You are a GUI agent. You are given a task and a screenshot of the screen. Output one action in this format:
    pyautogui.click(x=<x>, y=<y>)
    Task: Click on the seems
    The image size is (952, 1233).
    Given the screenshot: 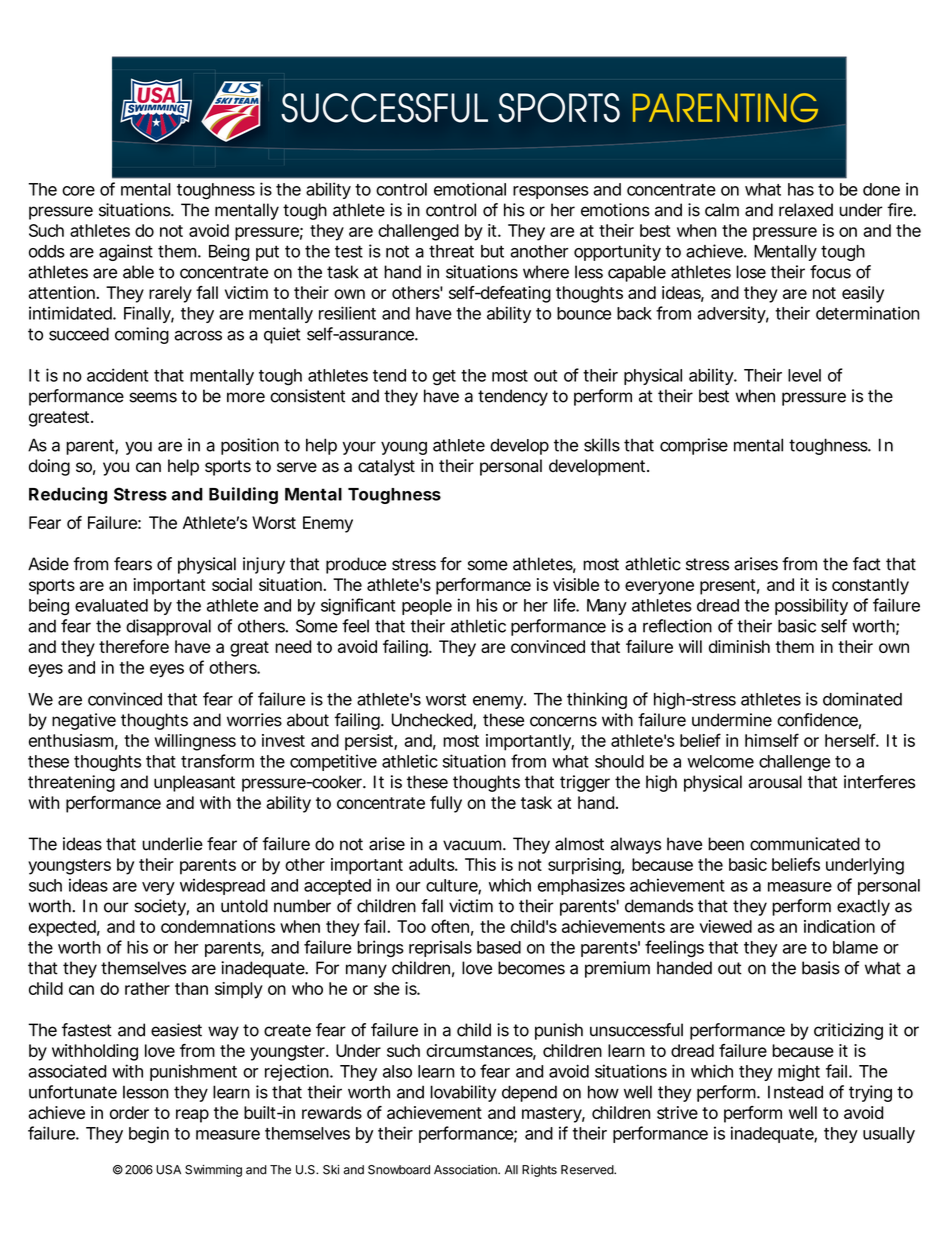 What is the action you would take?
    pyautogui.click(x=153, y=397)
